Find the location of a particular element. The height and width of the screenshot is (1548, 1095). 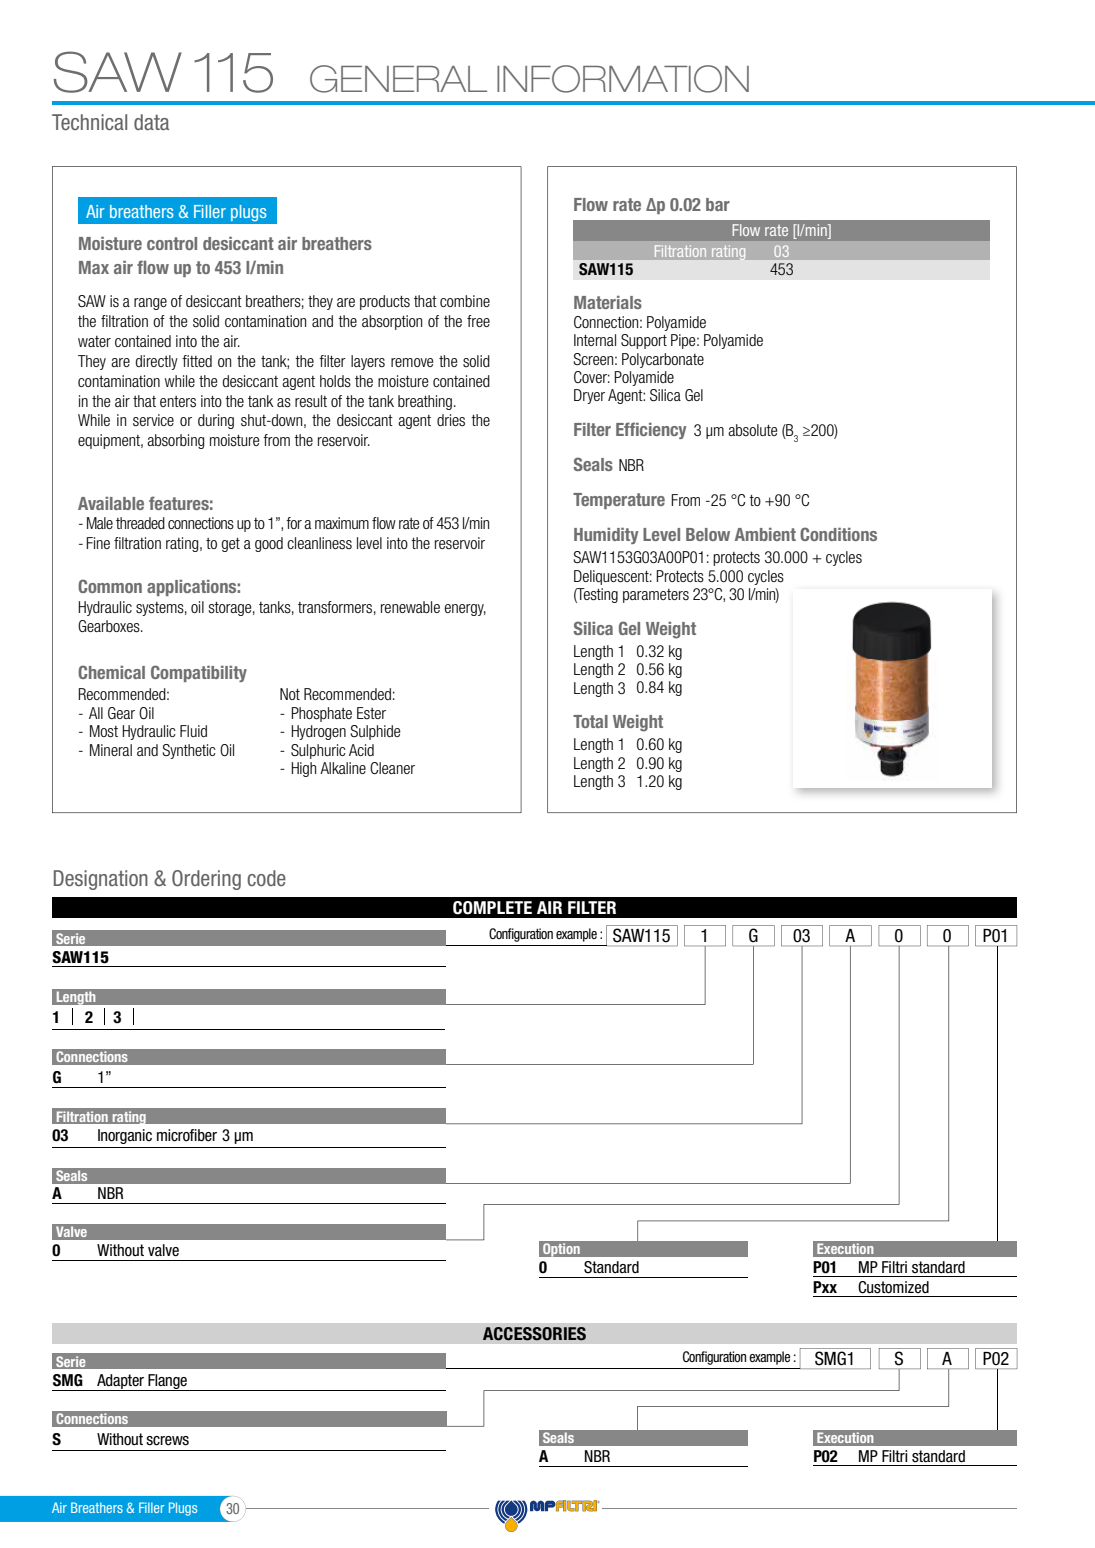

data is located at coordinates (151, 122).
